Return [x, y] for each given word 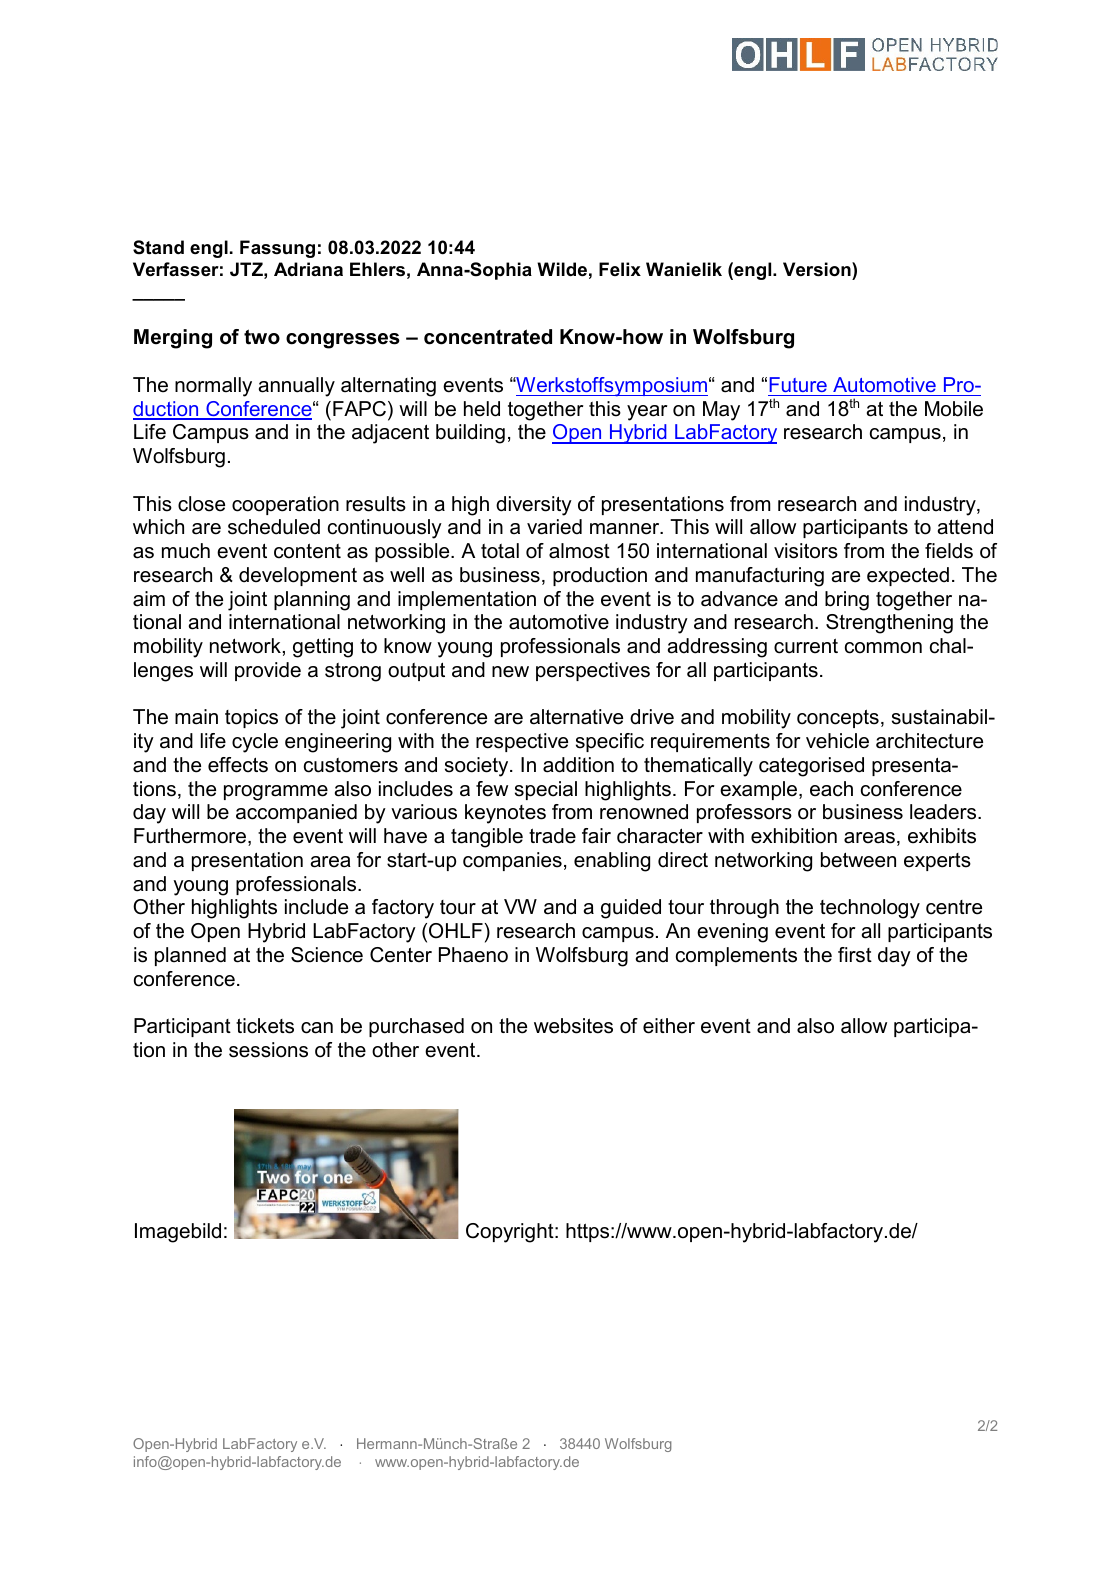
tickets [265, 1026]
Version [818, 269]
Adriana [308, 269]
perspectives [593, 671]
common [883, 648]
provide [268, 671]
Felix [620, 269]
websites [573, 1026]
